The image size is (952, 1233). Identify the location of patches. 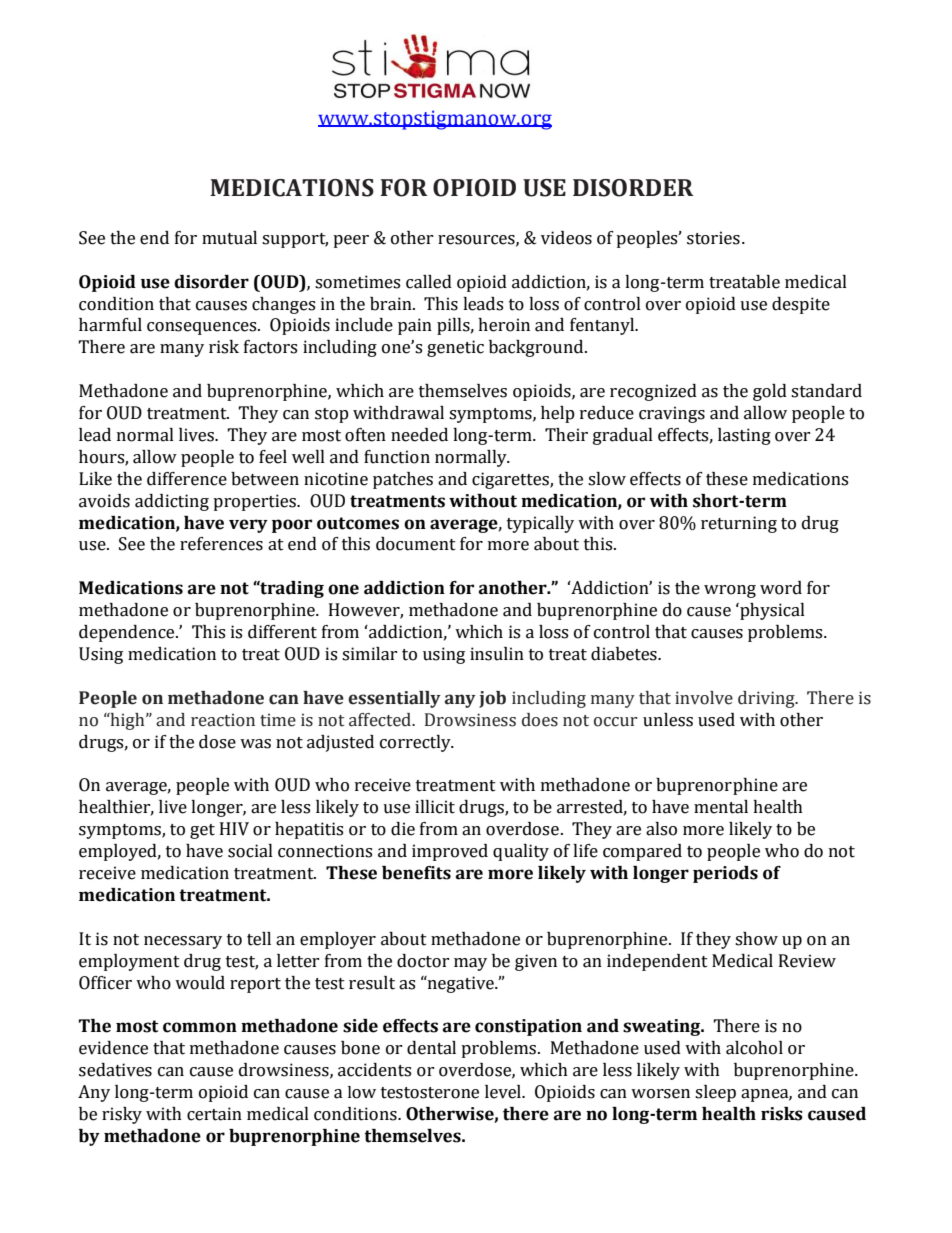
(403, 480).
